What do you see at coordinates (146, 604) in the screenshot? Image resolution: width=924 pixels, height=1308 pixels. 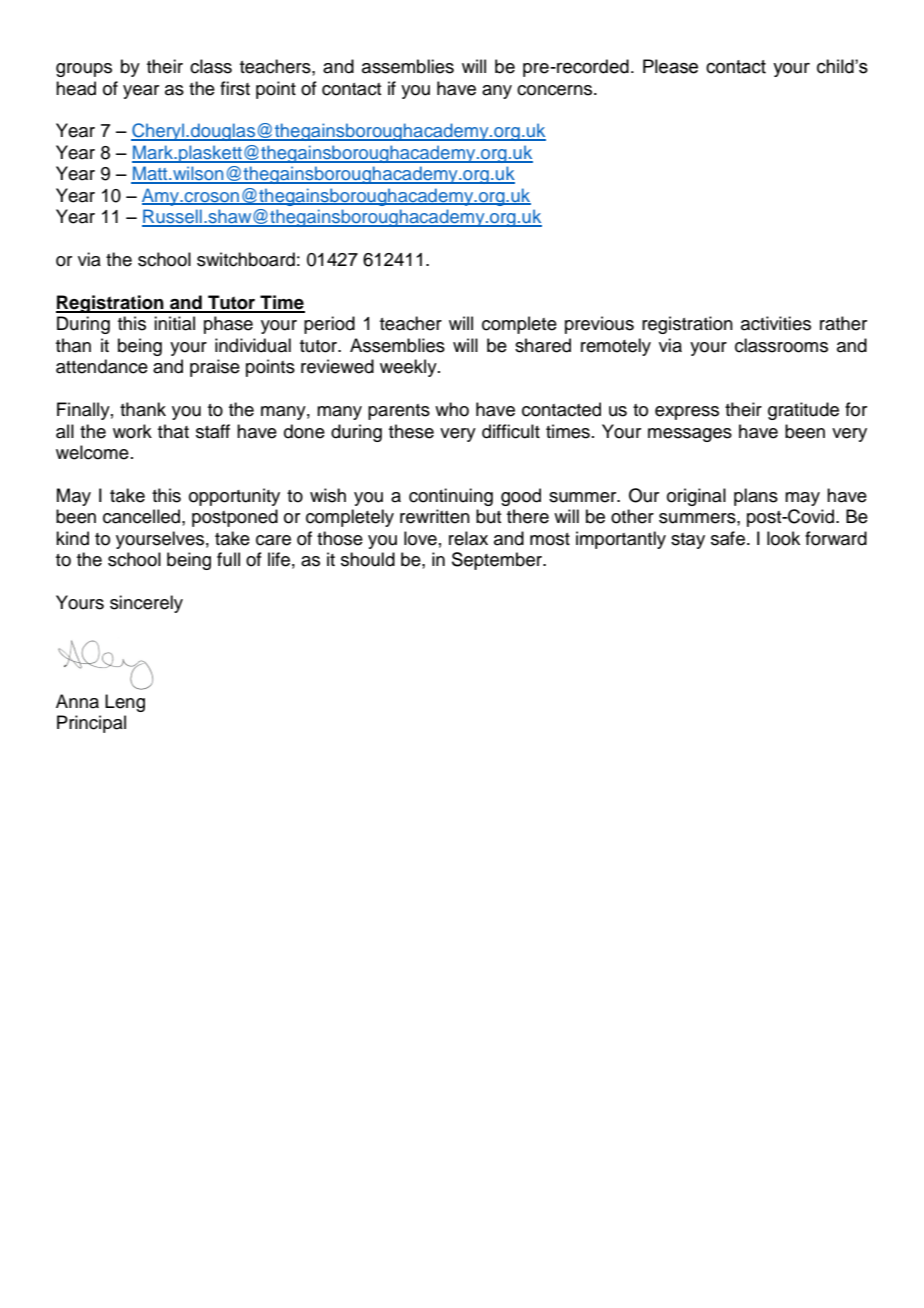 I see `sincerely` at bounding box center [146, 604].
